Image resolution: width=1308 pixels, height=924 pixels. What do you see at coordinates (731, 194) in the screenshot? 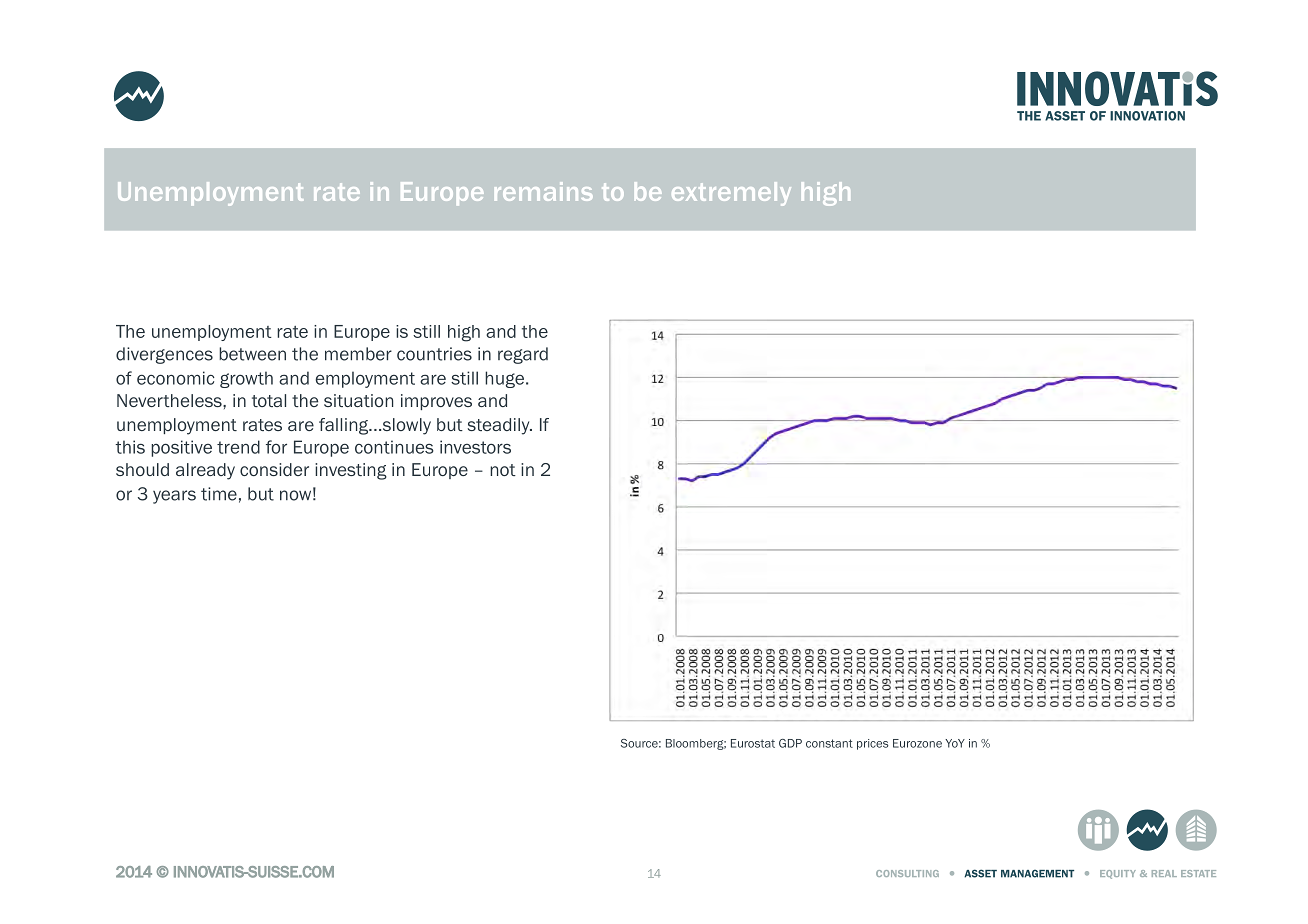
I see `extremely` at bounding box center [731, 194].
